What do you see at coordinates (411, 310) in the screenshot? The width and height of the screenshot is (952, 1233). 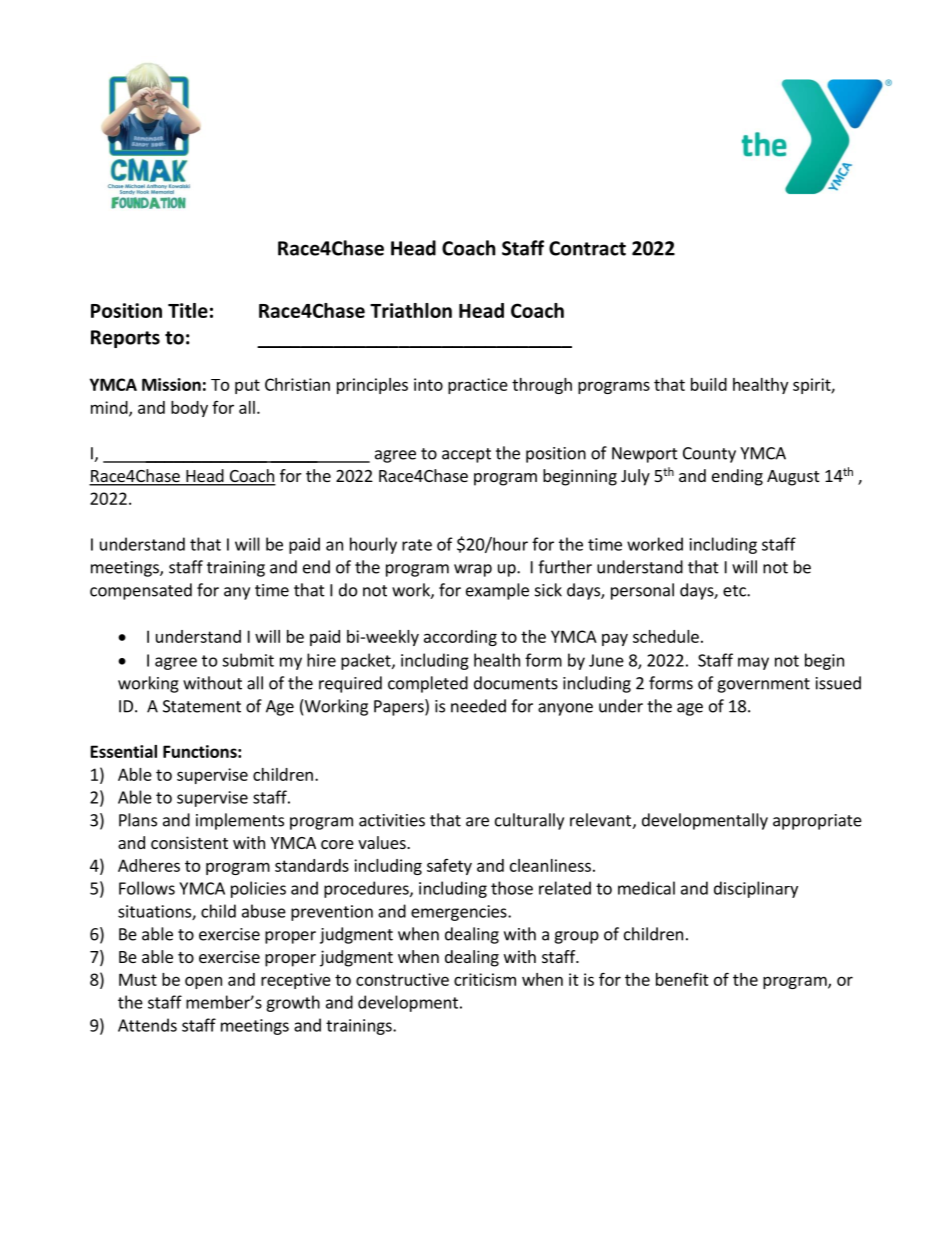 I see `Triathlon` at bounding box center [411, 310].
